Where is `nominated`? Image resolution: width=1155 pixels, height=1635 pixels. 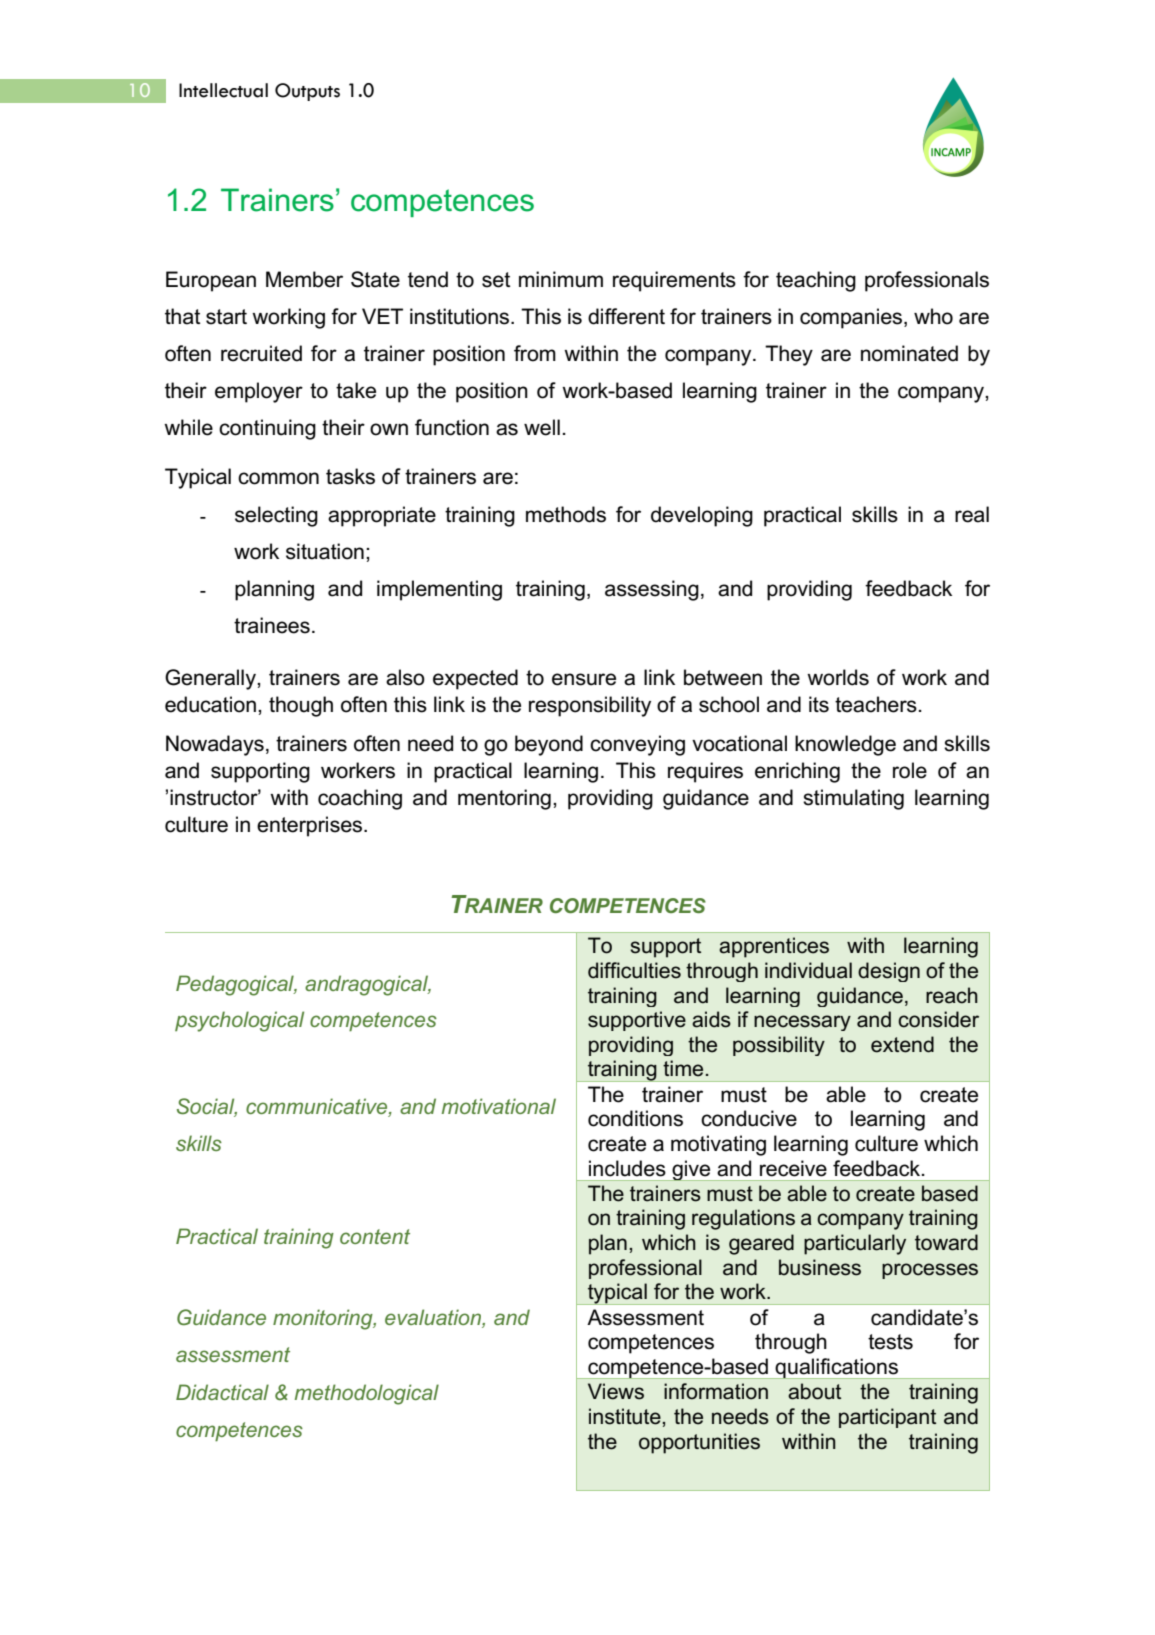
nominated is located at coordinates (909, 353).
